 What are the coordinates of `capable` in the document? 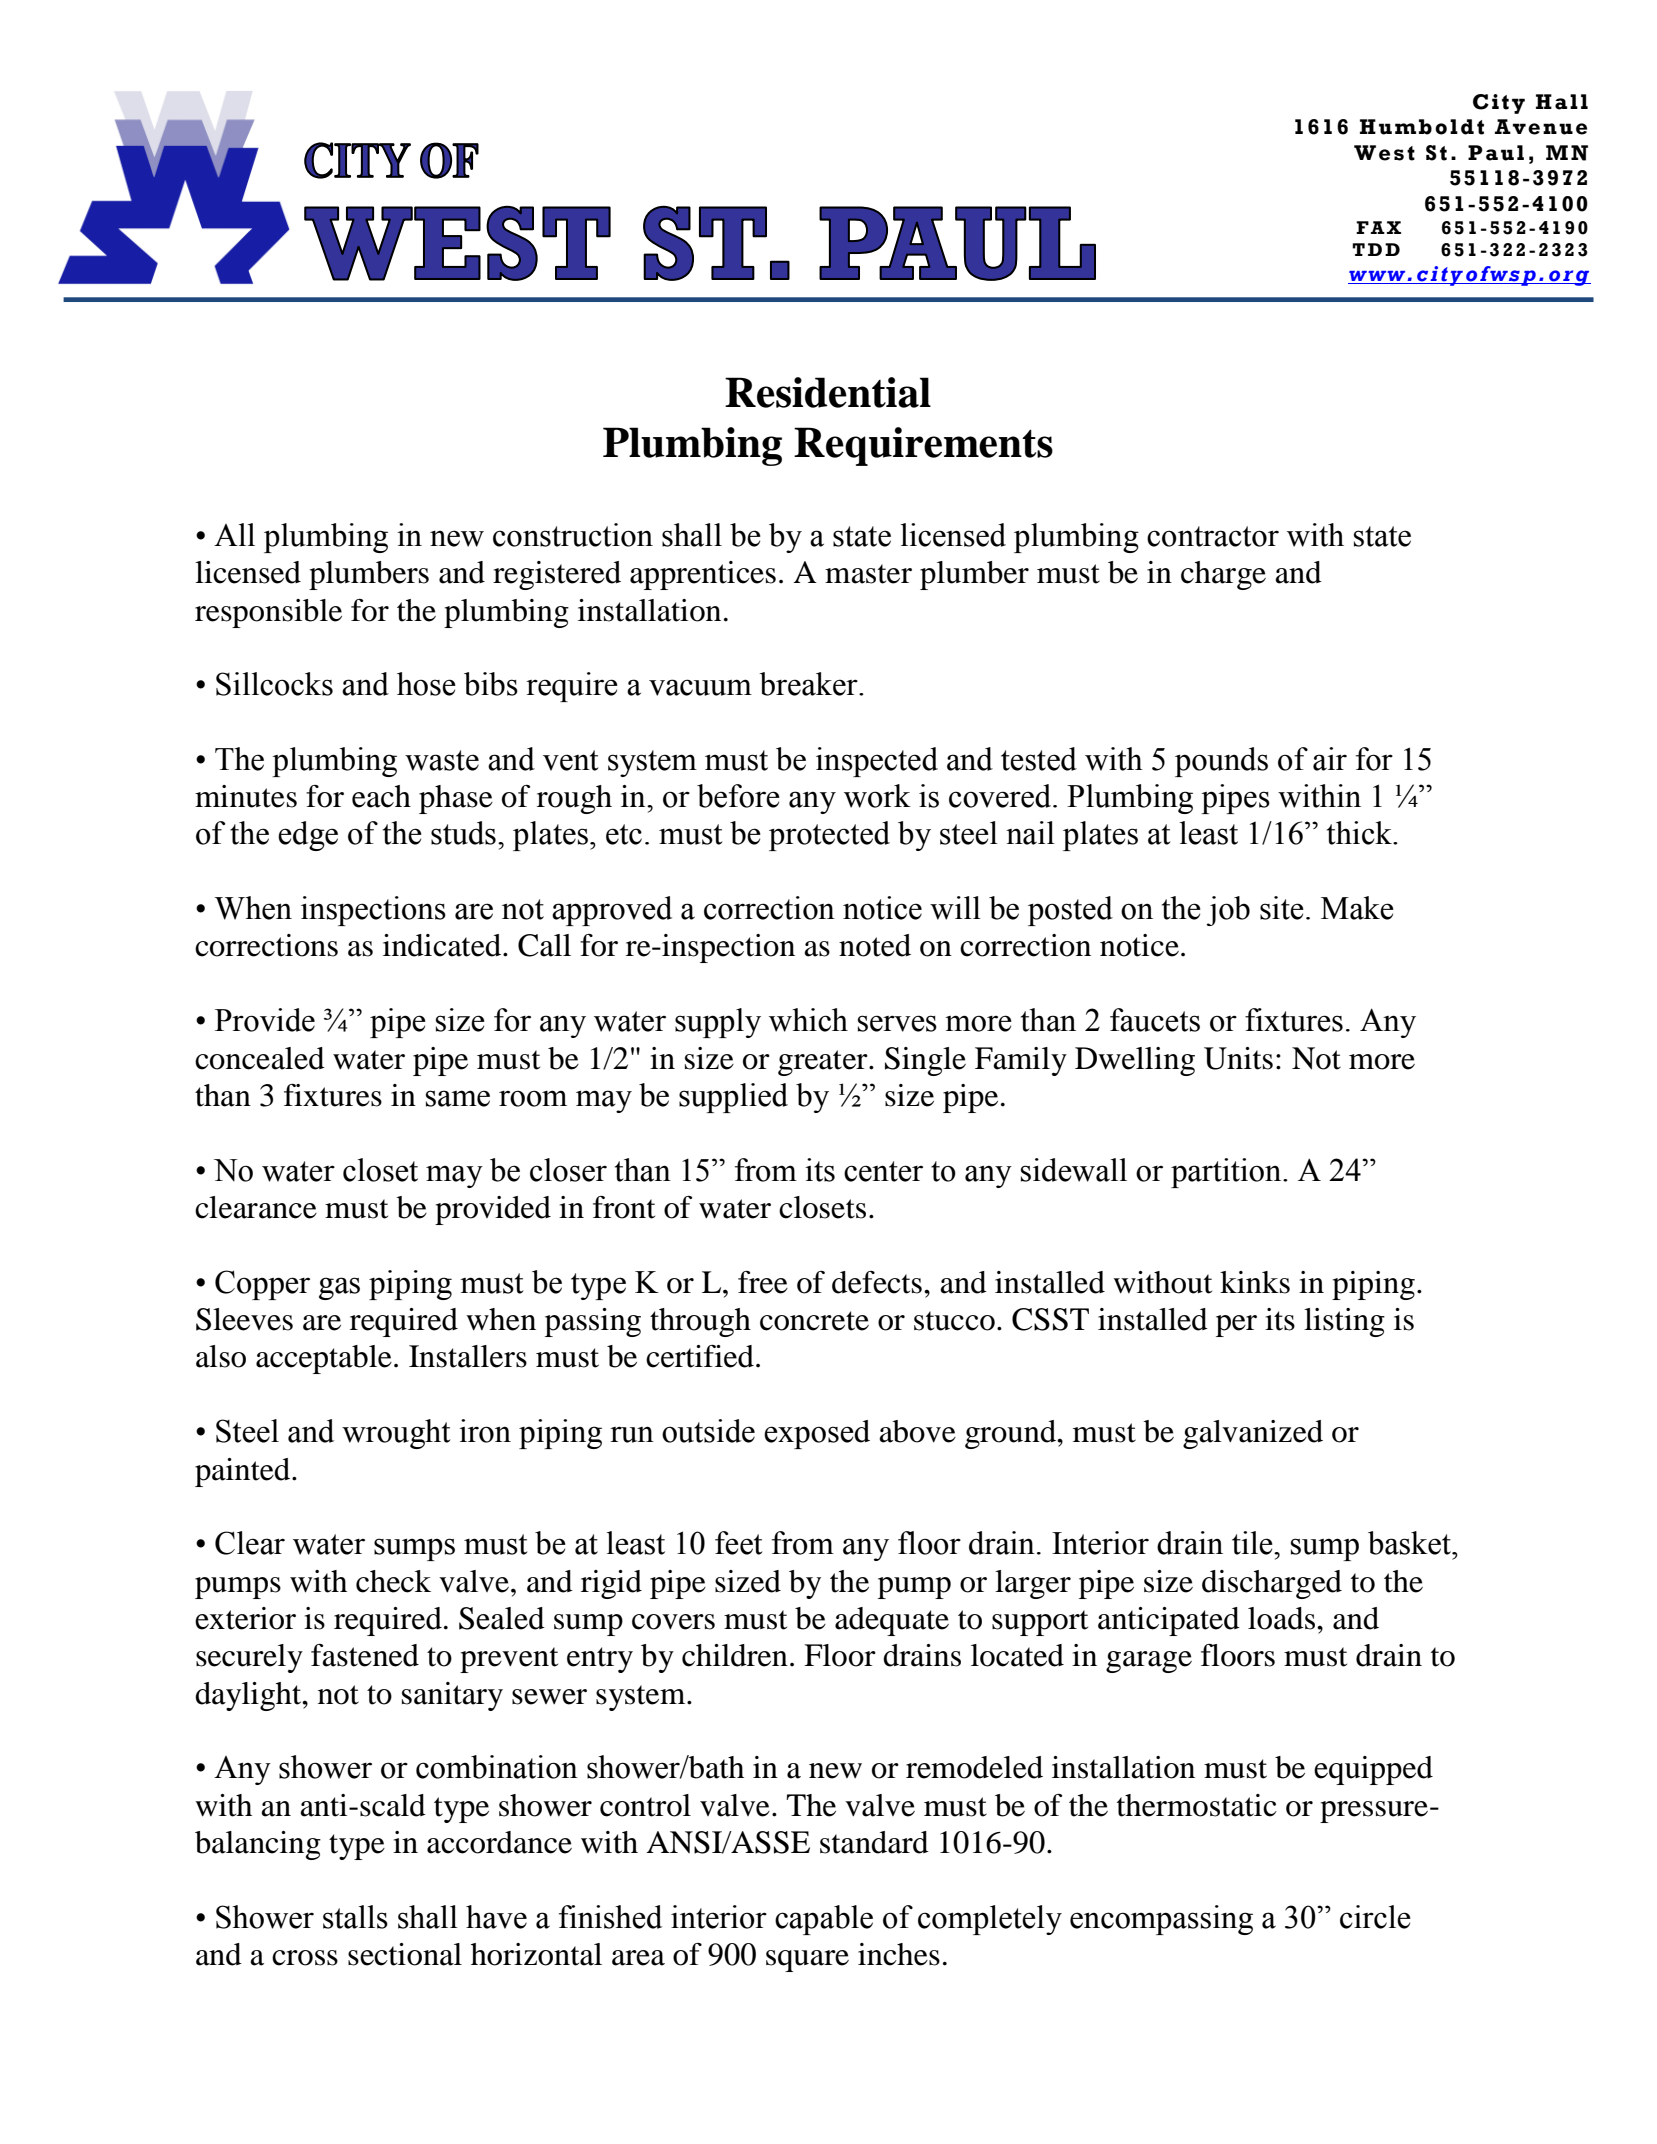 It's located at (824, 1920).
